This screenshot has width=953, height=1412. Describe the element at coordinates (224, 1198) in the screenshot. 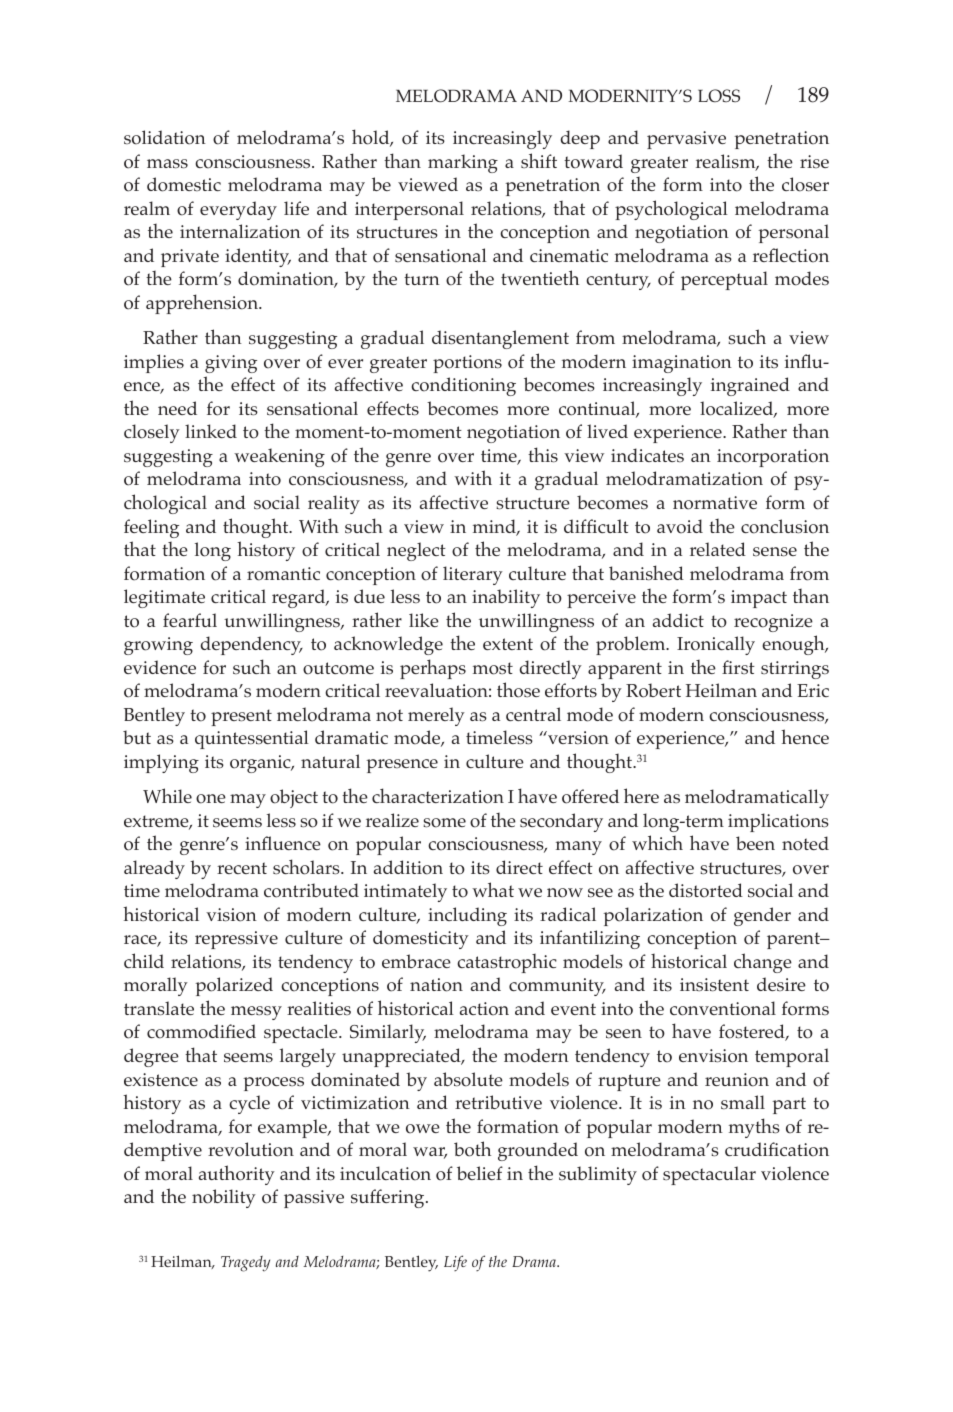

I see `nobility` at that location.
